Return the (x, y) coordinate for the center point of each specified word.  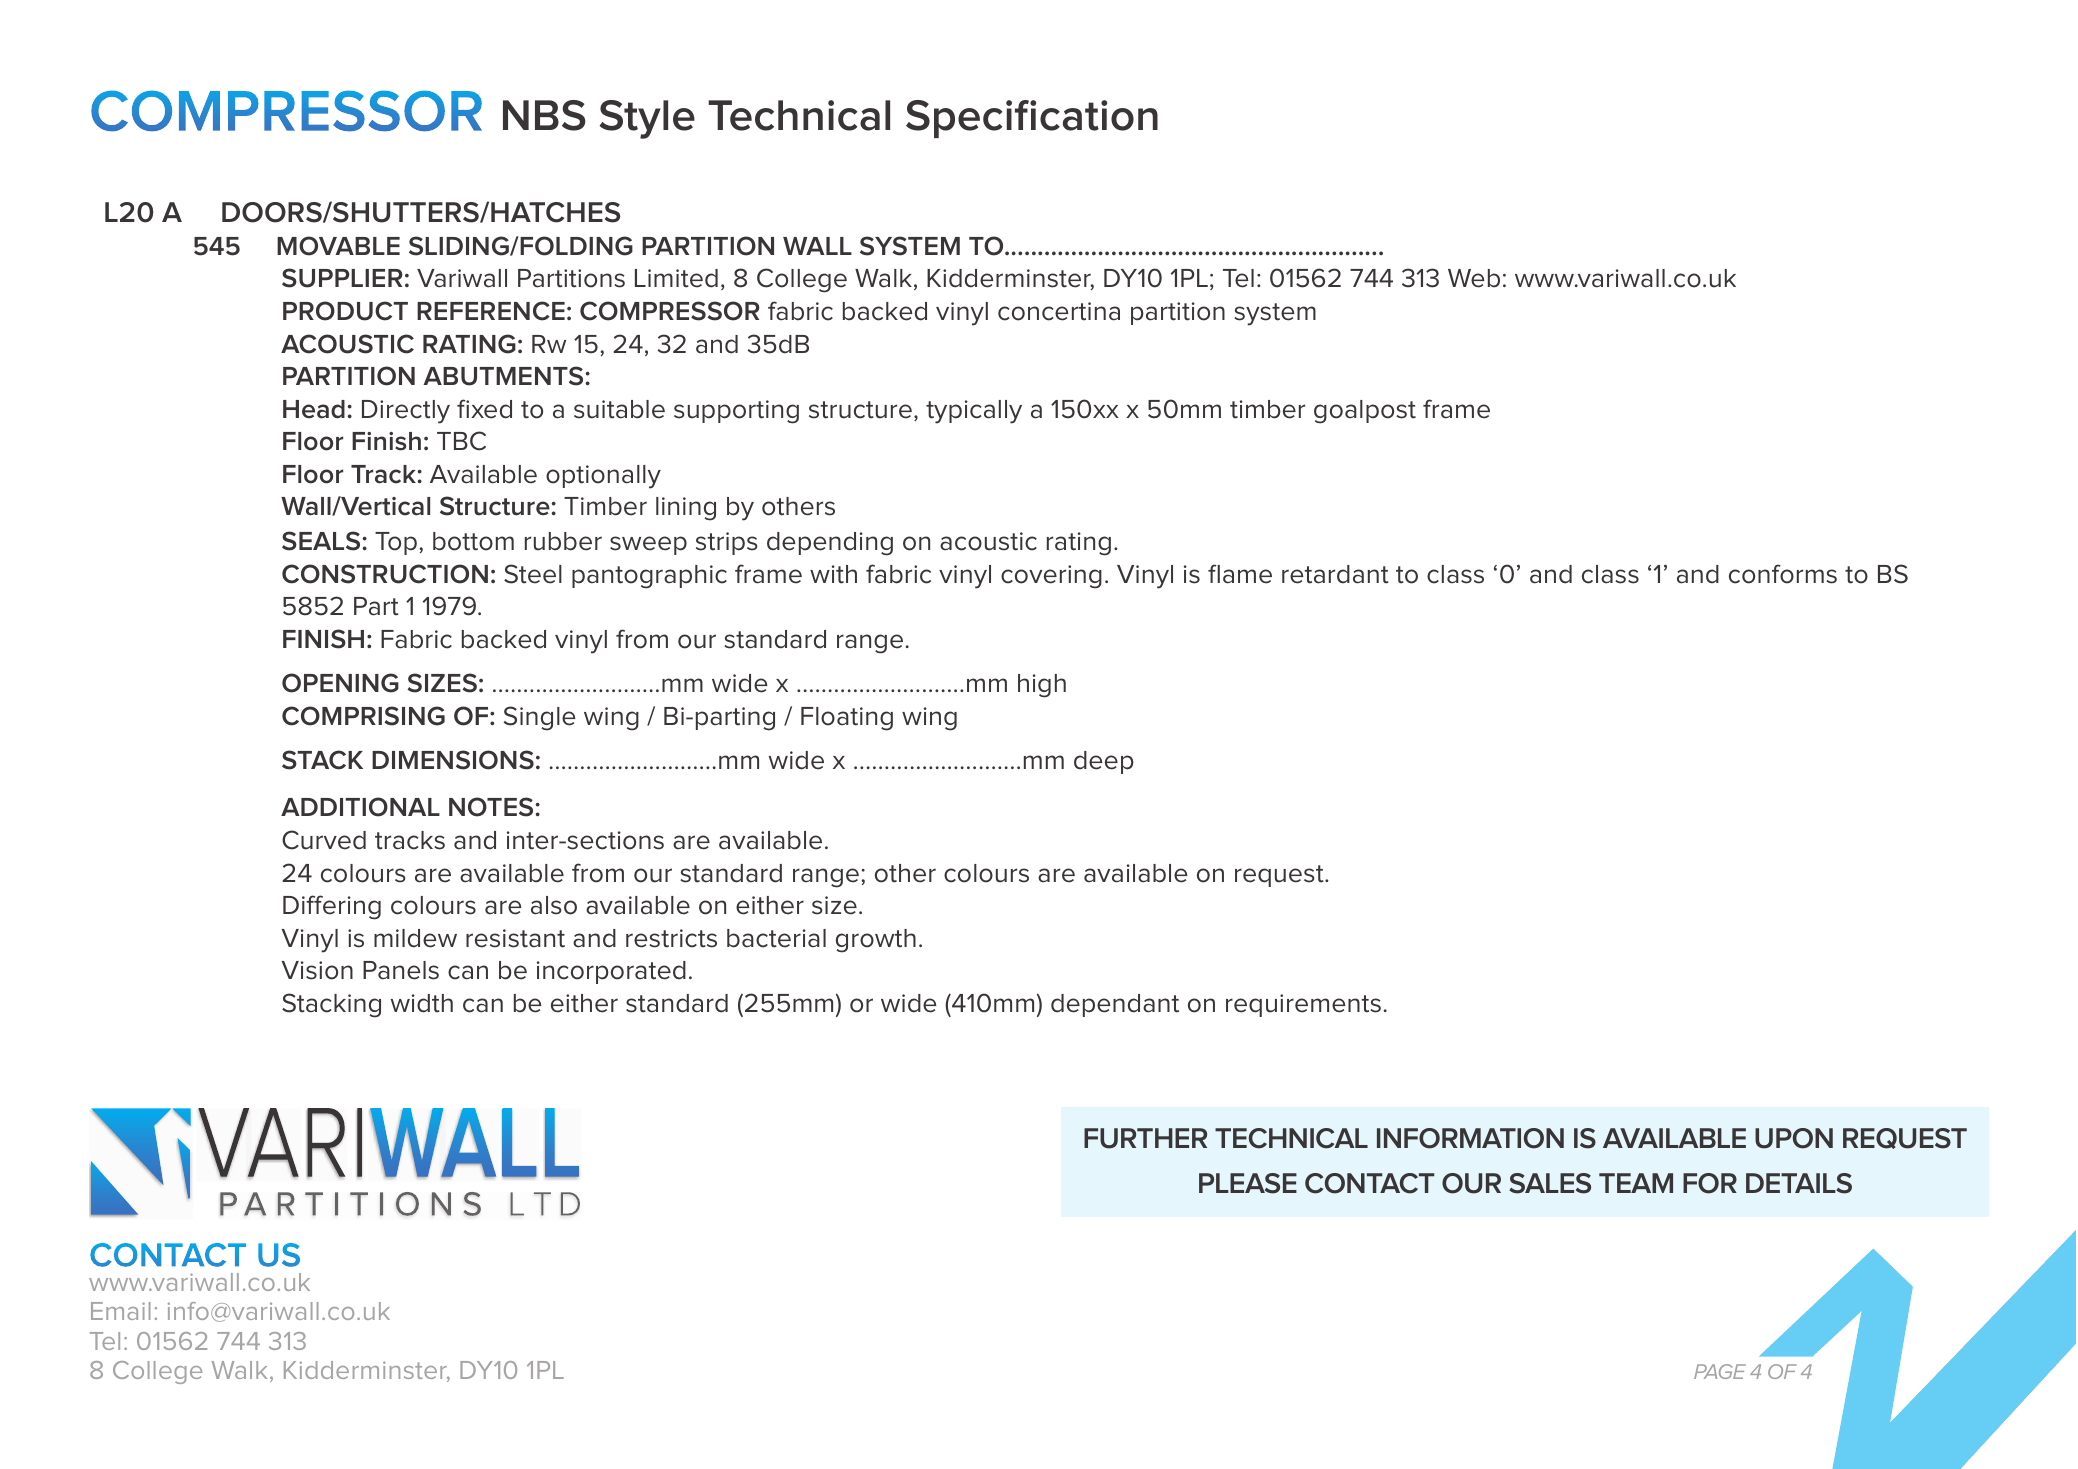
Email (121, 1311)
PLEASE (1248, 1183)
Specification (1032, 119)
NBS (544, 115)
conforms (1783, 574)
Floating (847, 719)
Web (1474, 278)
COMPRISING (363, 716)
